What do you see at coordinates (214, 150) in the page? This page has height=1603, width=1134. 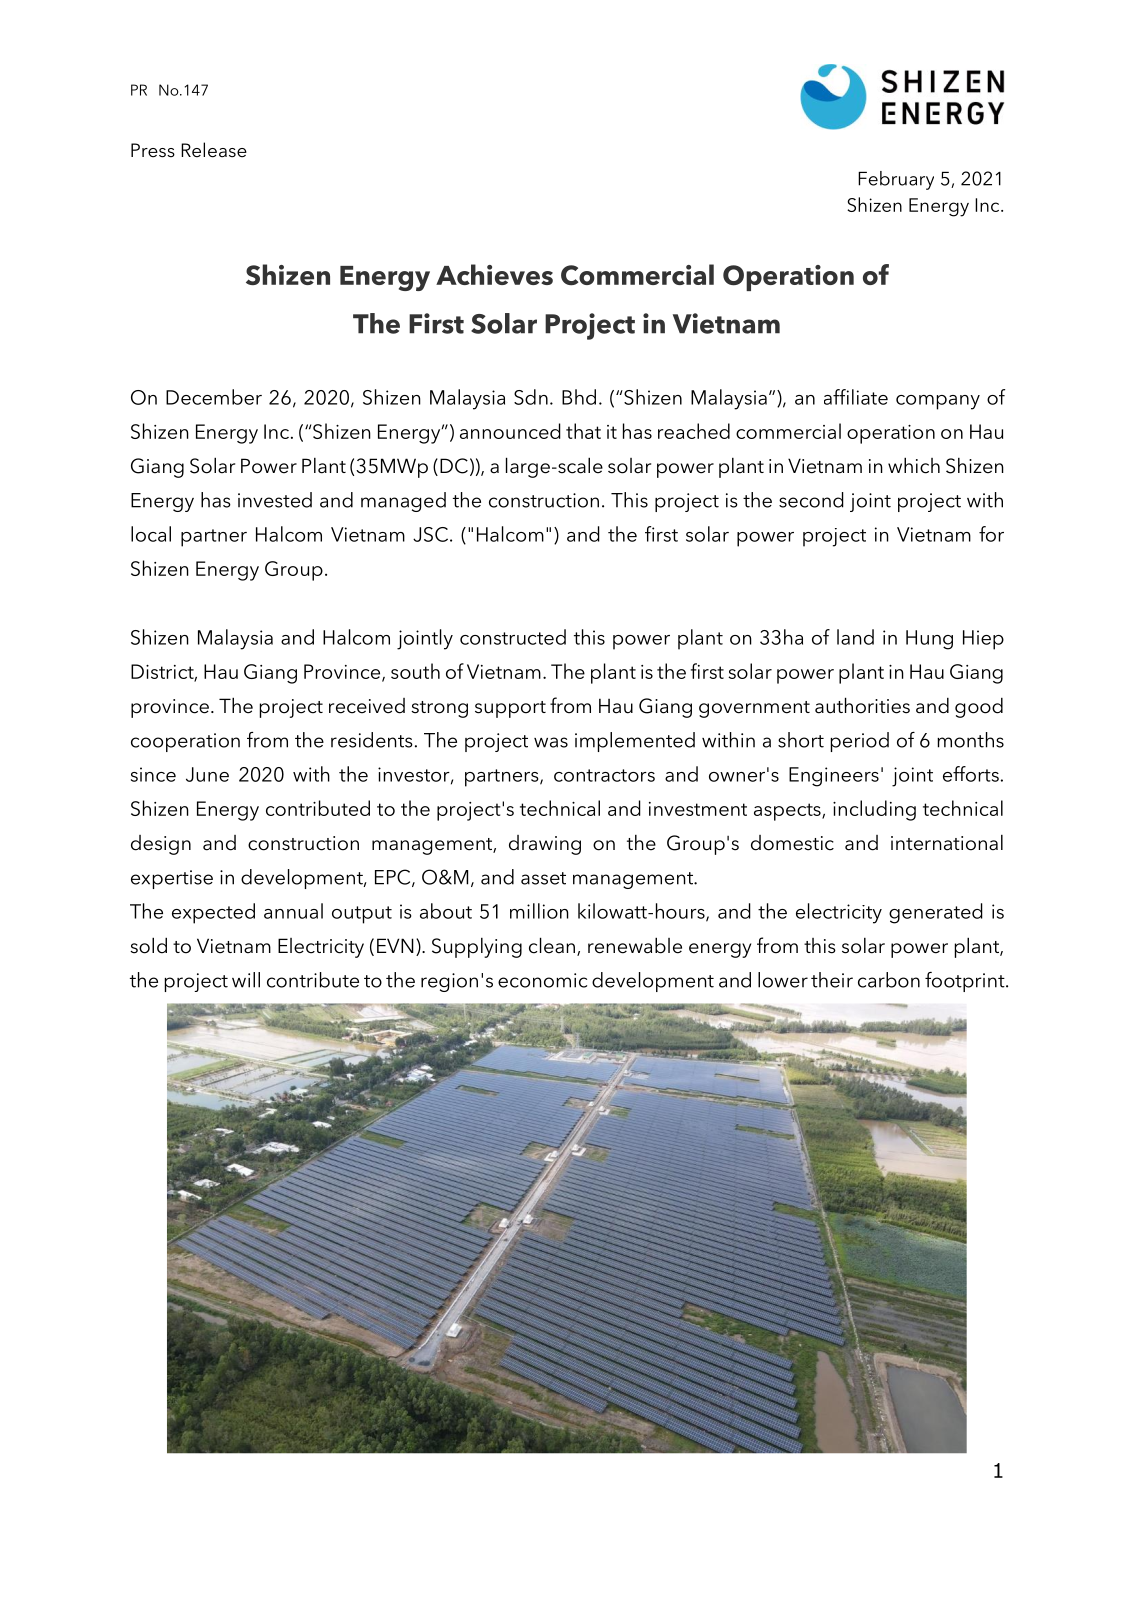 I see `Release` at bounding box center [214, 150].
